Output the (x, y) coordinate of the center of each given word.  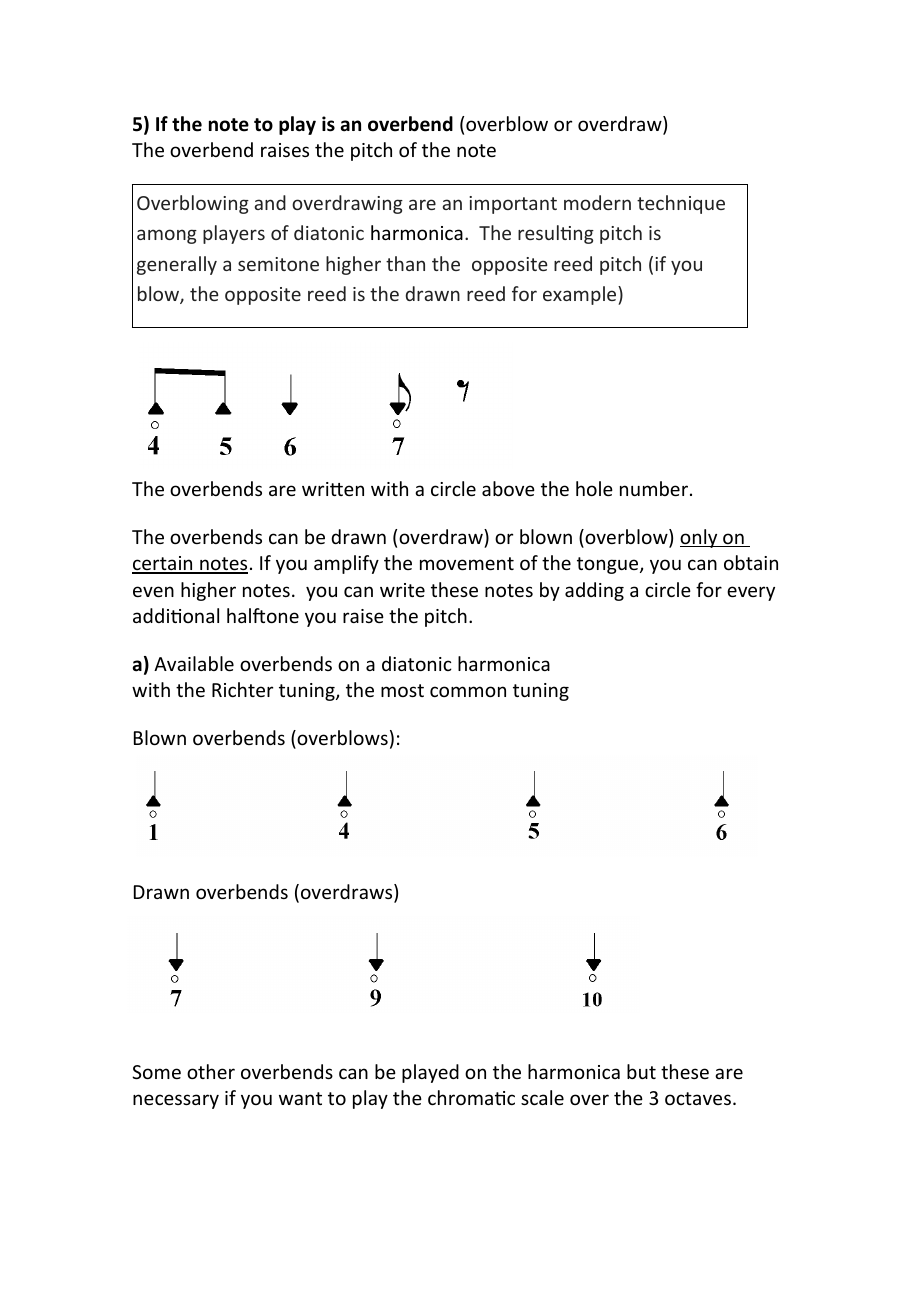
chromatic (471, 1097)
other (211, 1071)
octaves (698, 1098)
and (270, 202)
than (405, 263)
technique (681, 204)
